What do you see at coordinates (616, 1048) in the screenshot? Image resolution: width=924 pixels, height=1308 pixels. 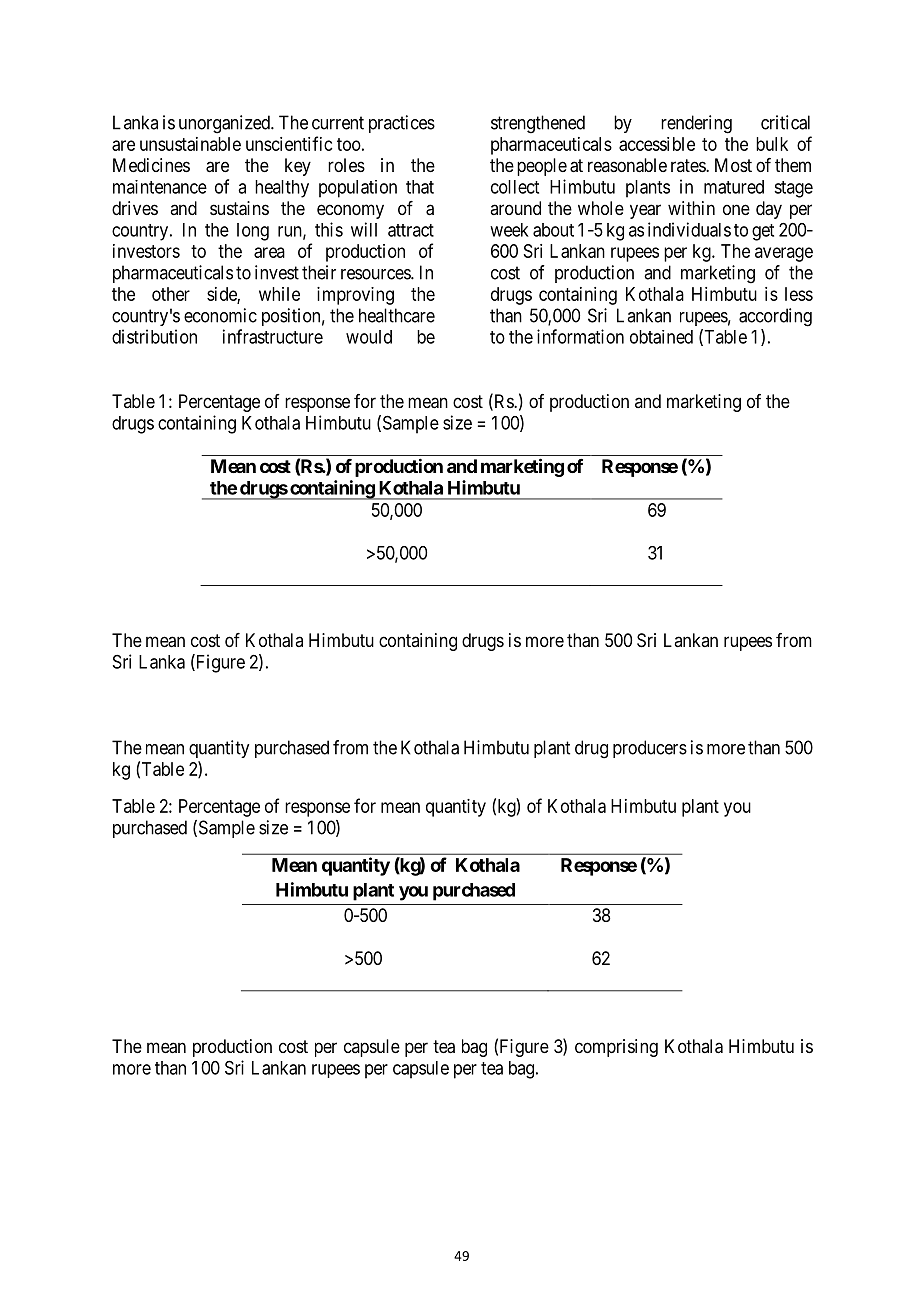 I see `comprising` at bounding box center [616, 1048].
